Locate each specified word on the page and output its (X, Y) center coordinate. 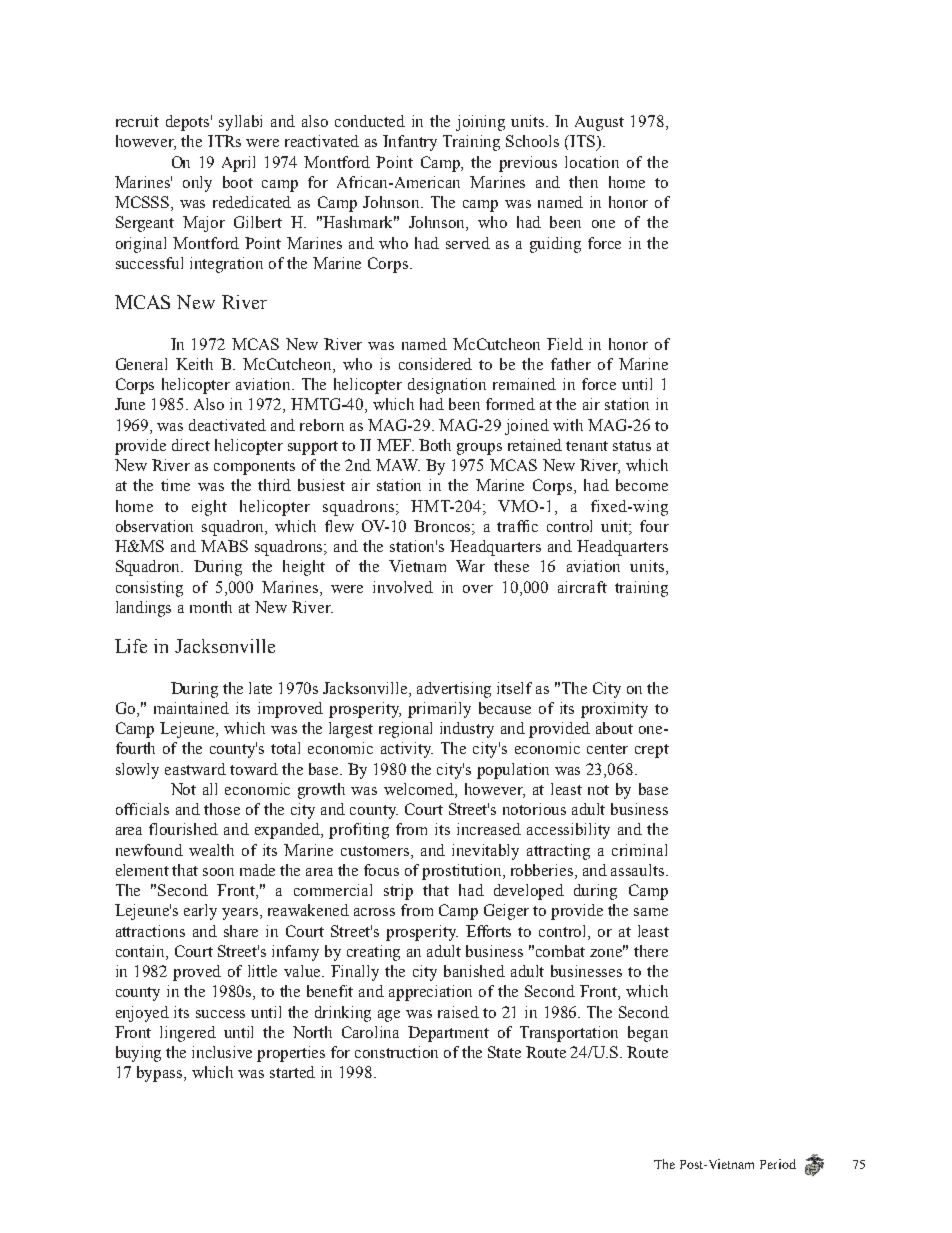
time (175, 485)
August (599, 123)
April (238, 164)
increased (489, 829)
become (642, 485)
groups (479, 449)
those (222, 809)
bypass (161, 1074)
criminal (639, 850)
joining (480, 123)
